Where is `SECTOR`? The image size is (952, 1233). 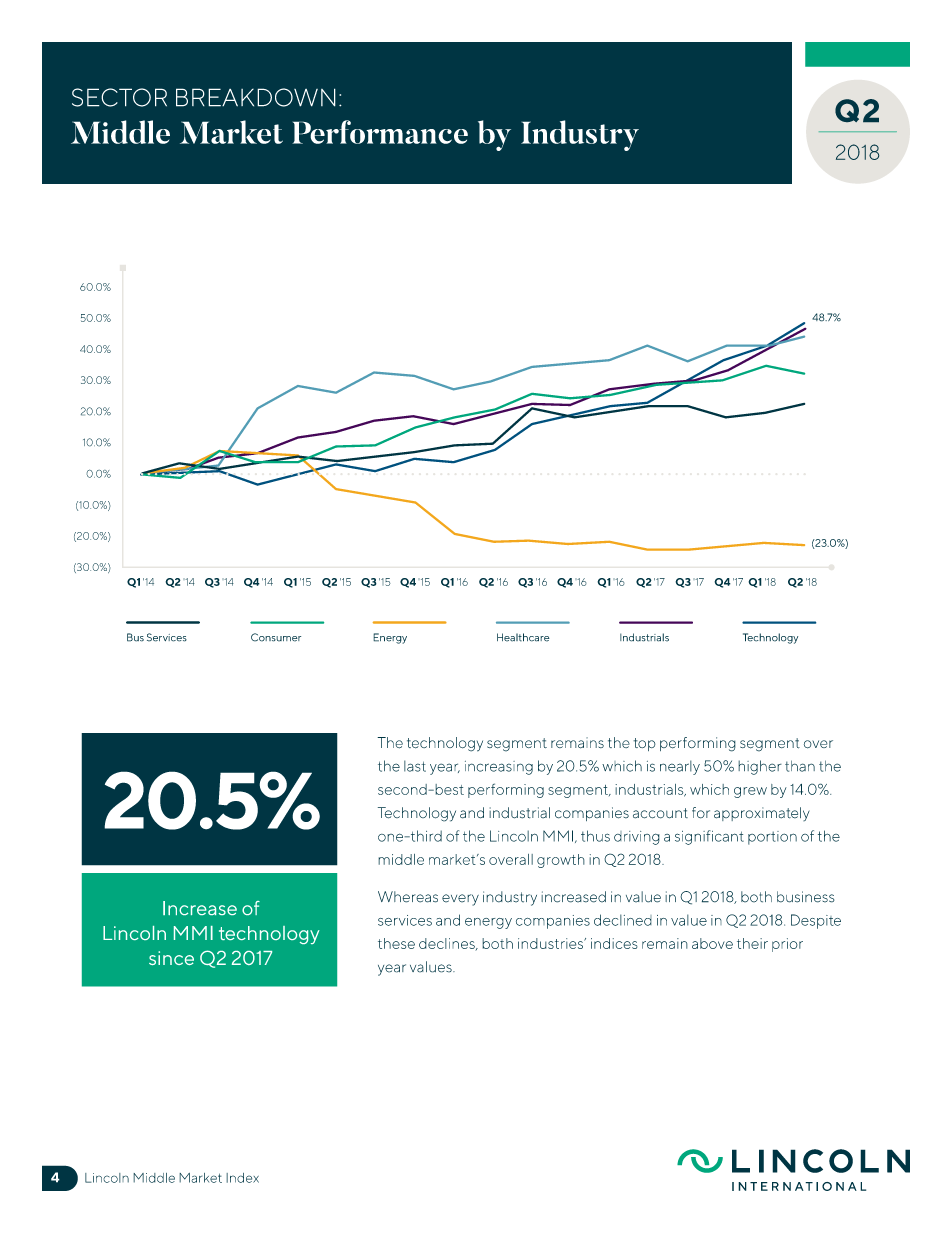
SECTOR is located at coordinates (119, 97).
